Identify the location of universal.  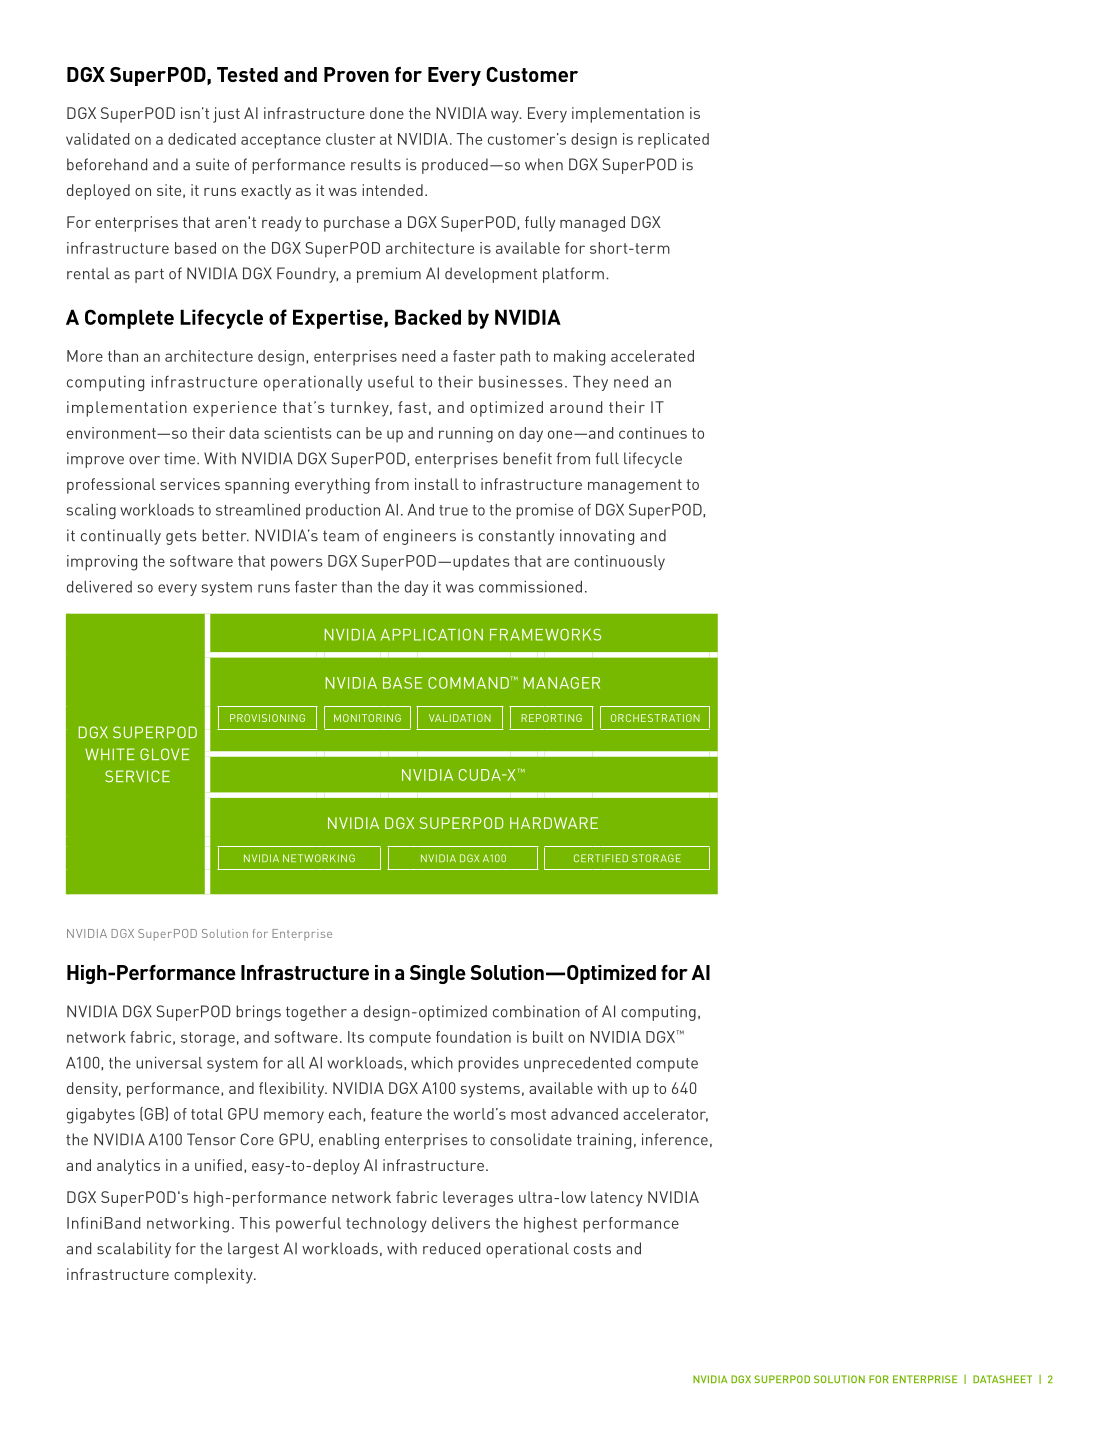
(169, 1062).
